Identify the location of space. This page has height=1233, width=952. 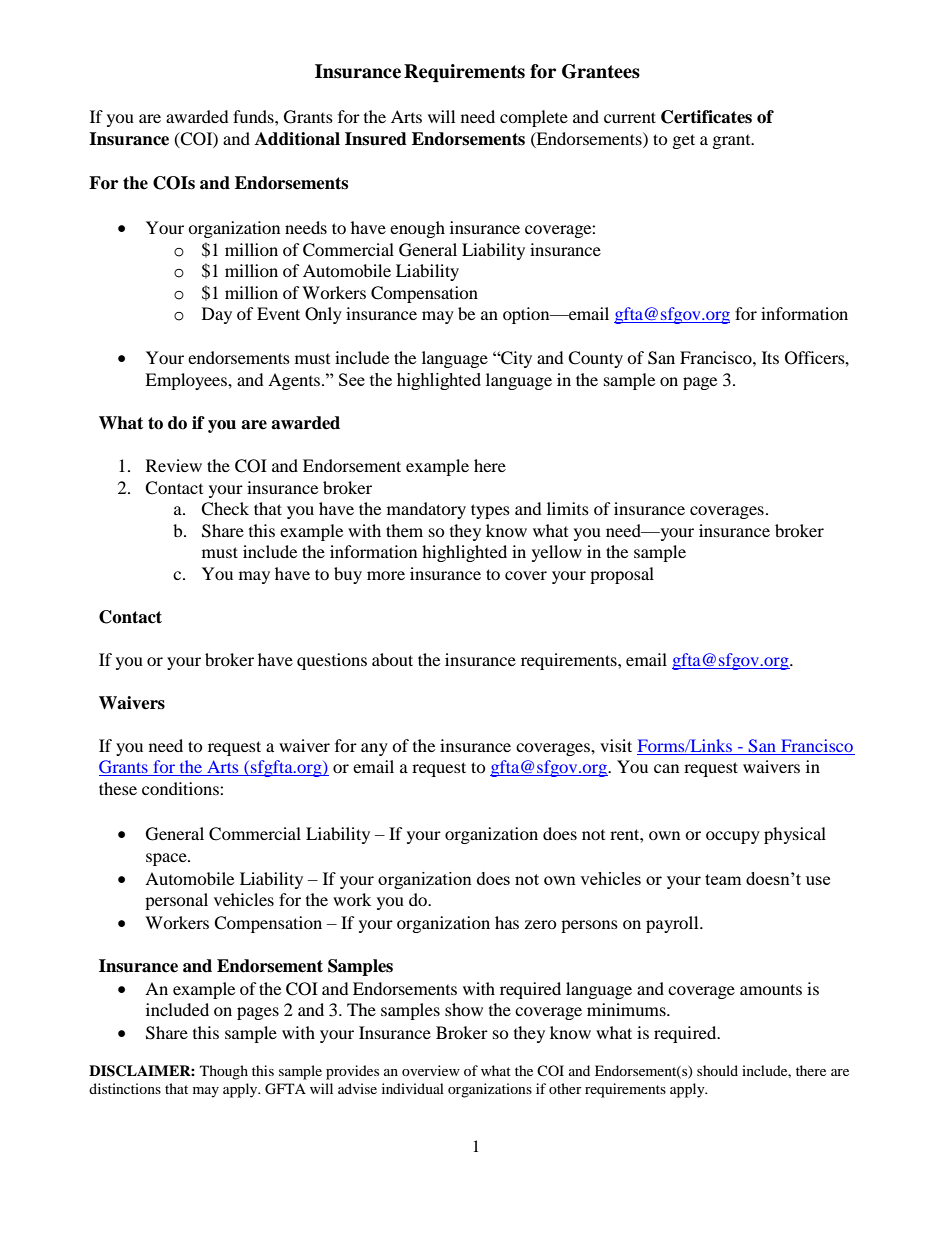
(167, 859).
